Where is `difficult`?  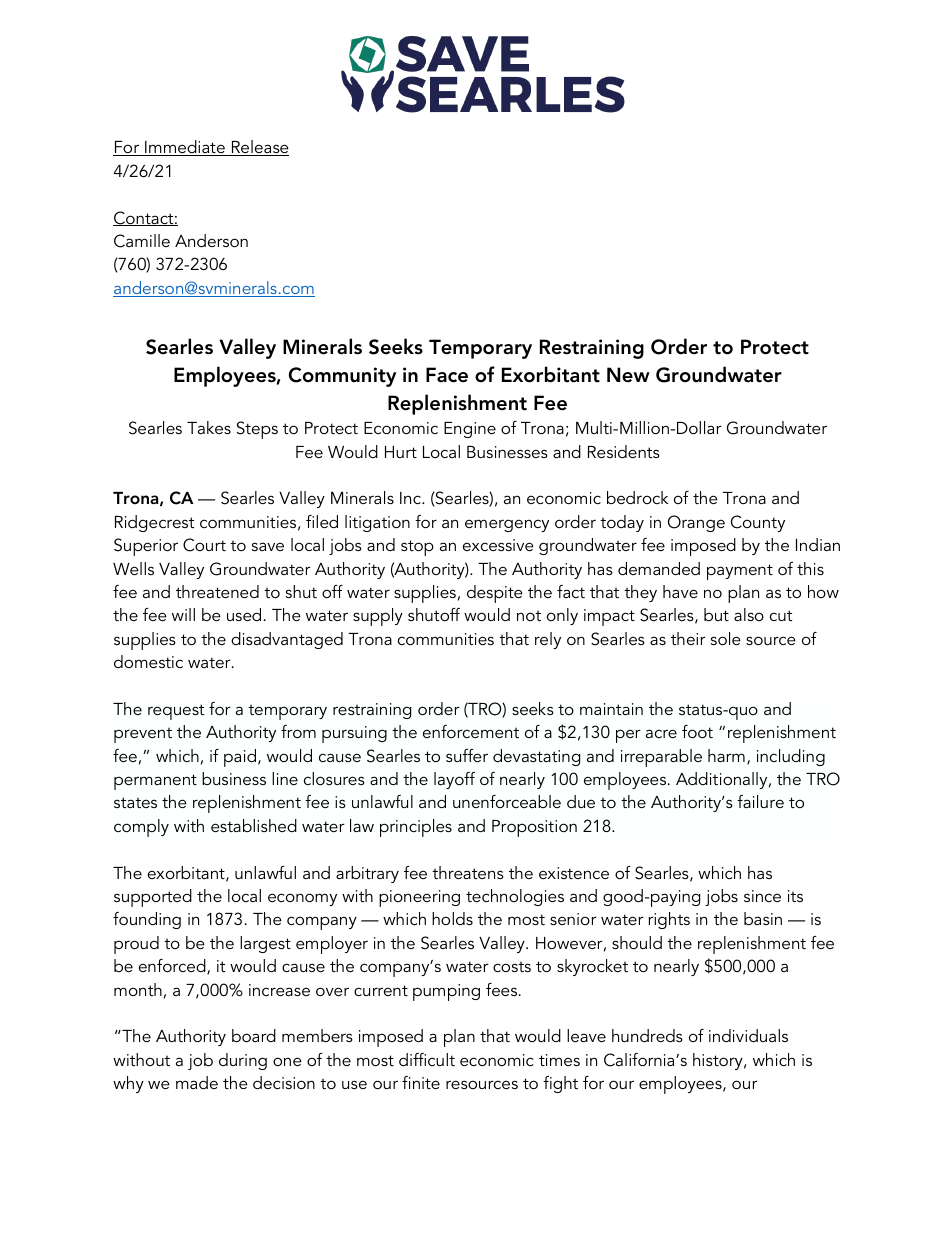 difficult is located at coordinates (427, 1059).
